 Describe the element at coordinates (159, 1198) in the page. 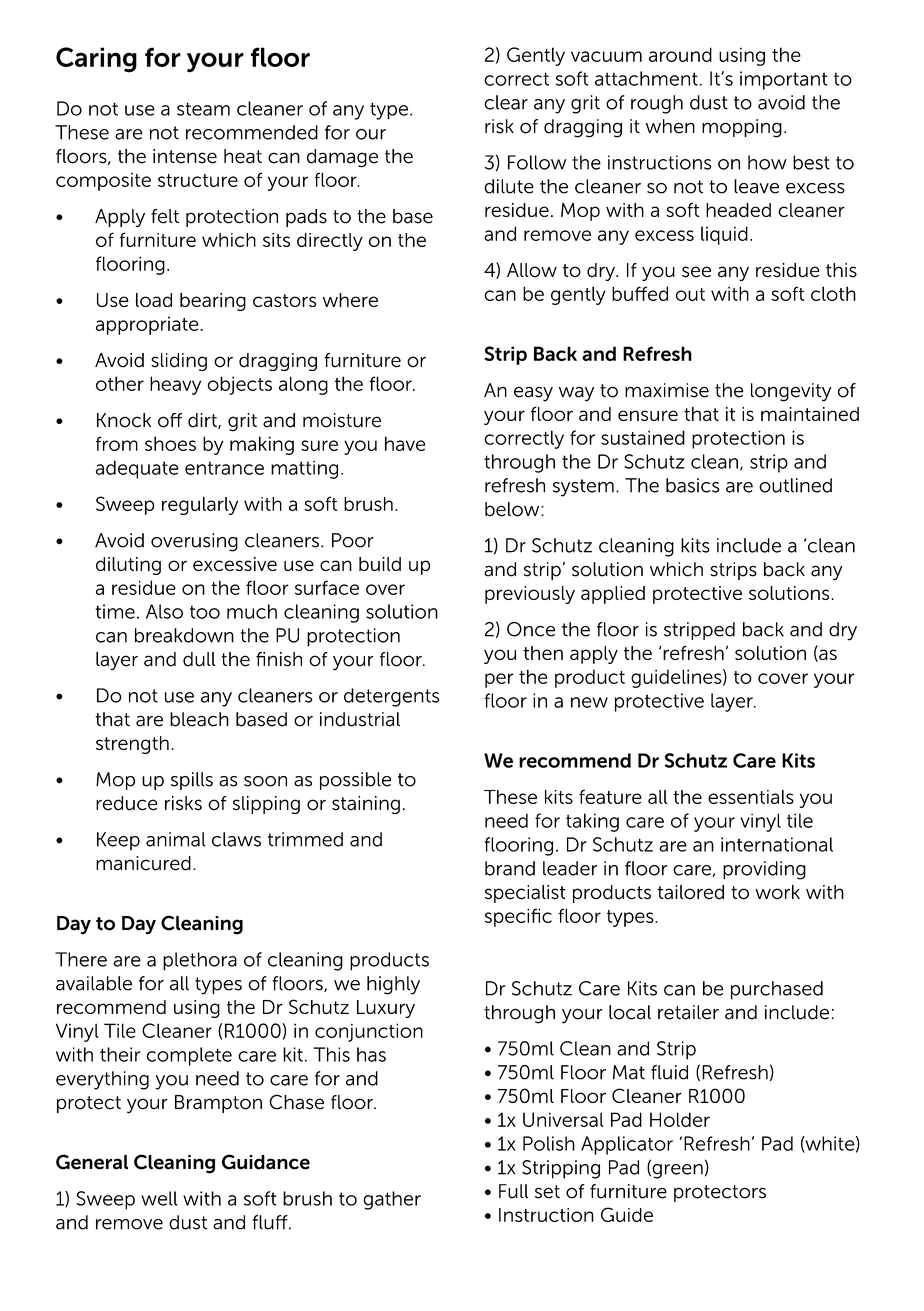

I see `well` at that location.
